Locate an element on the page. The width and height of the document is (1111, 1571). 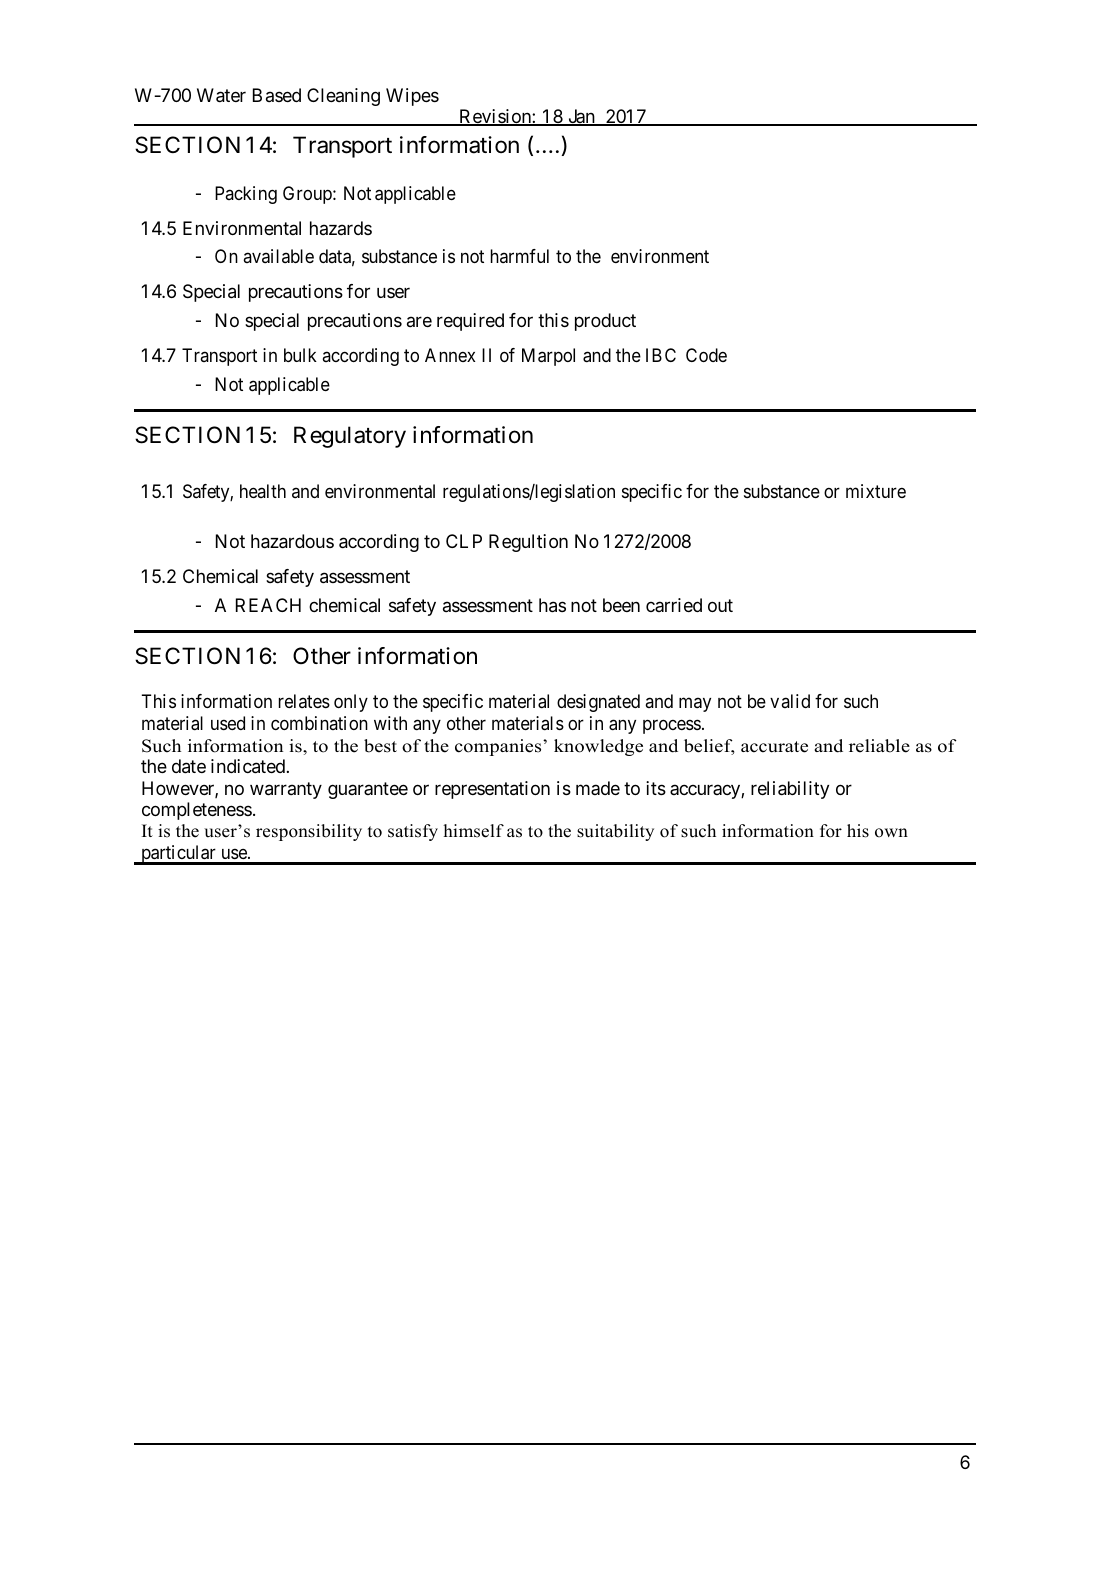
himself is located at coordinates (473, 831).
